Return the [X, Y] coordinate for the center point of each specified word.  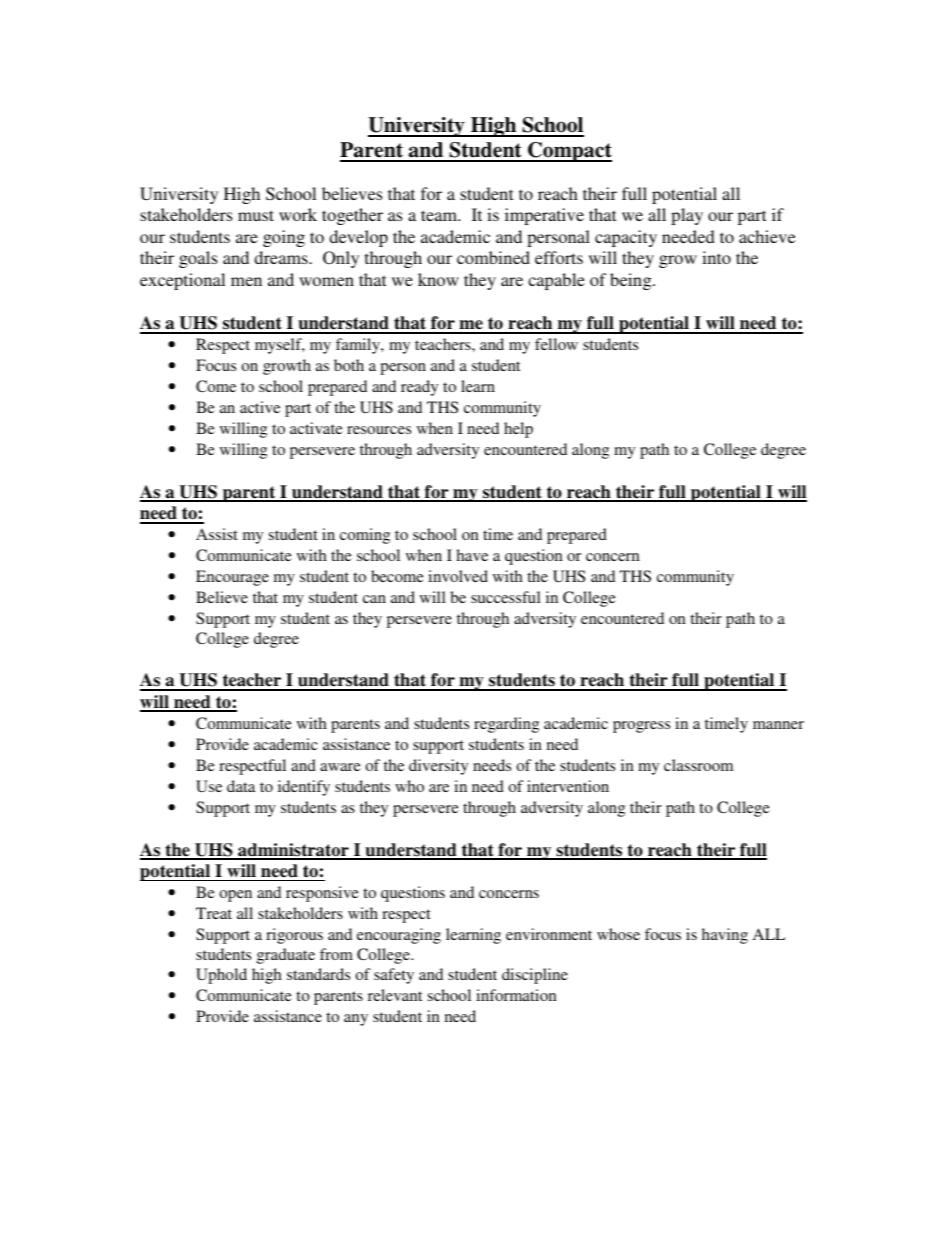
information [516, 995]
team [440, 215]
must [256, 215]
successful [506, 597]
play [687, 216]
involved [458, 576]
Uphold [221, 976]
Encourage [232, 578]
